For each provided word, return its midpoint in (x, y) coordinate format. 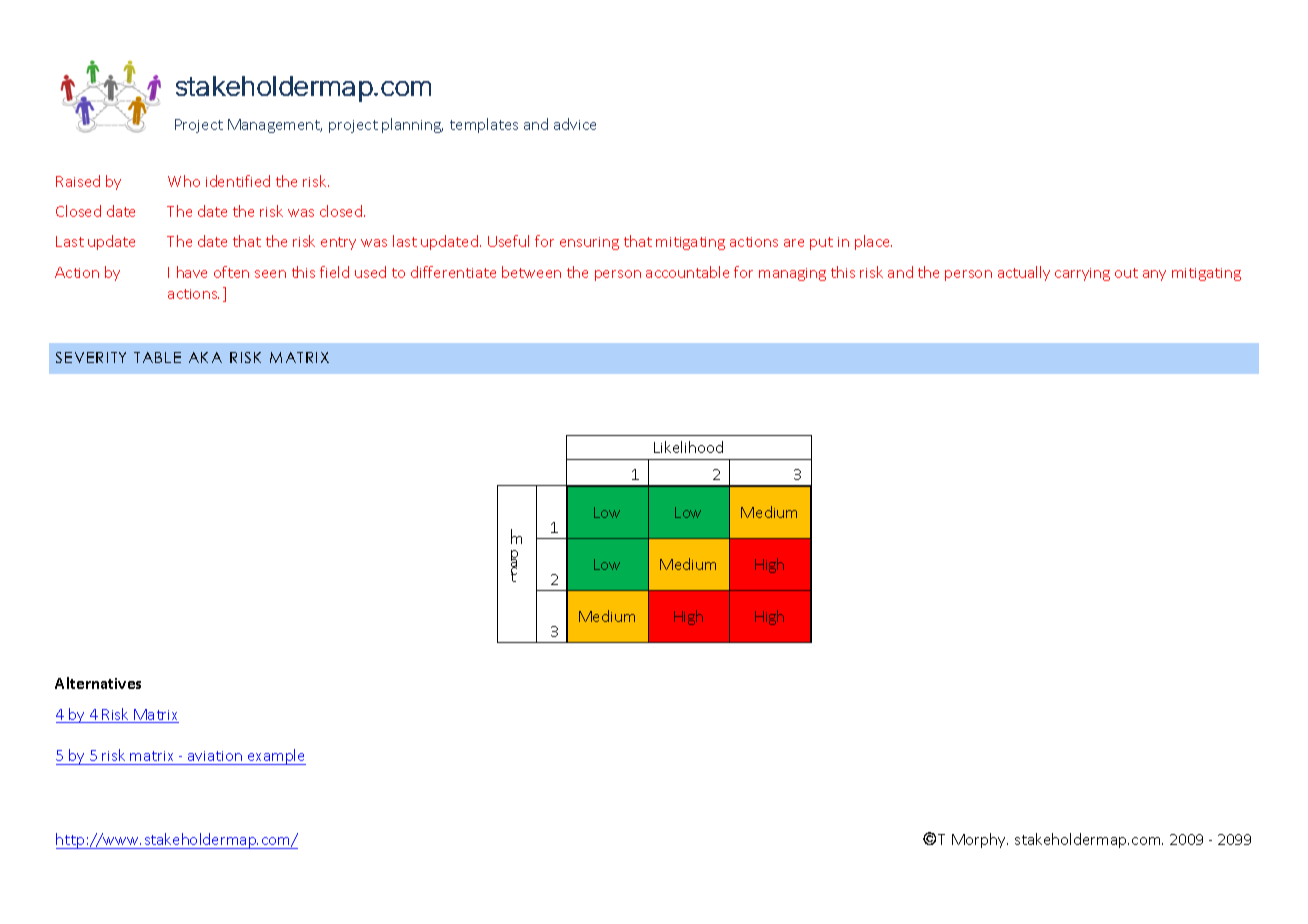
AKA (205, 357)
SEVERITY (91, 357)
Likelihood (688, 447)
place (873, 242)
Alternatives (98, 683)
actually (1024, 273)
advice (575, 124)
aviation (215, 756)
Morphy (980, 840)
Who (184, 181)
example (275, 757)
